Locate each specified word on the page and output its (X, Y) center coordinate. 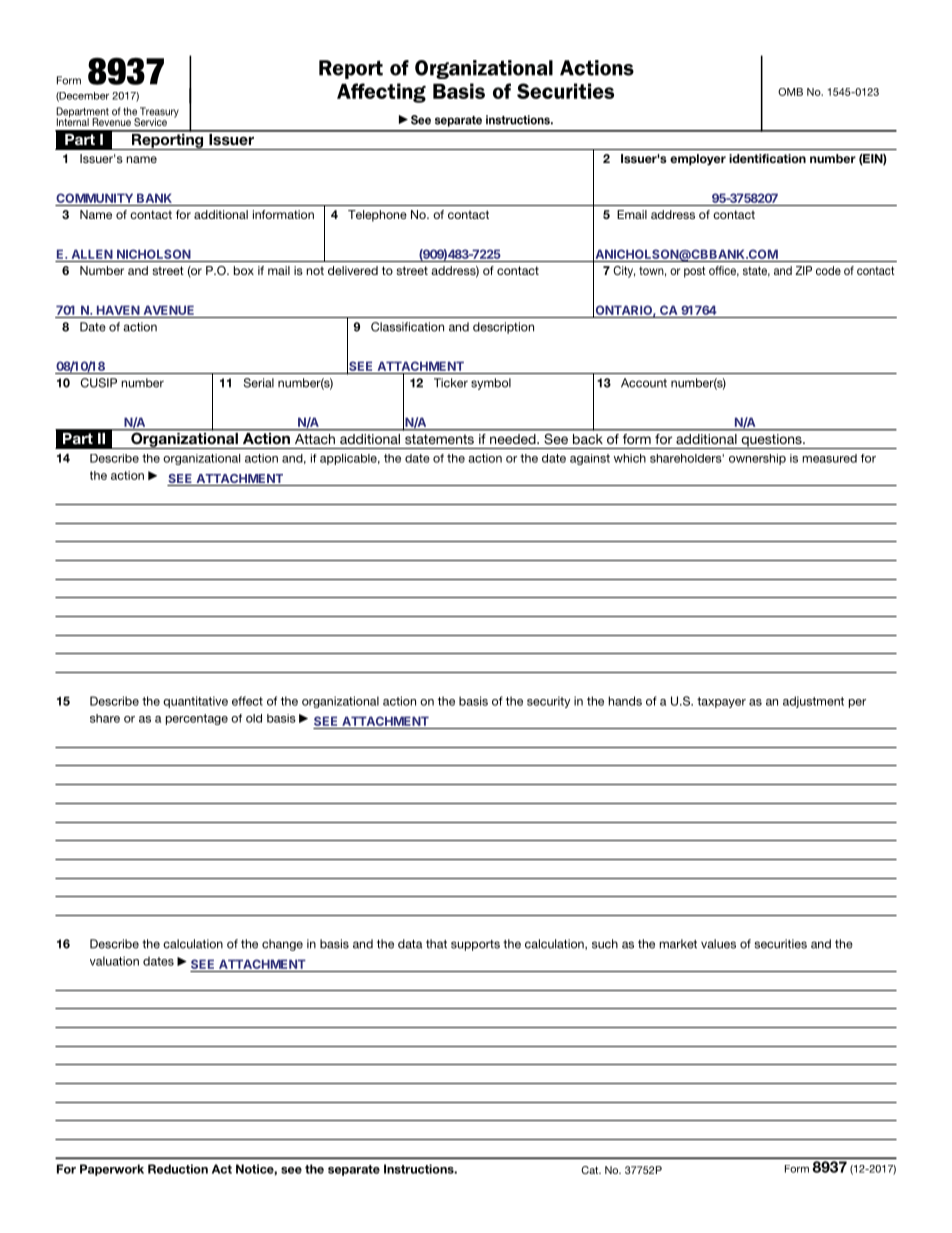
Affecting (381, 93)
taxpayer (721, 702)
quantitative (195, 702)
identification (767, 158)
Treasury (158, 113)
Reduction (178, 1169)
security (548, 702)
